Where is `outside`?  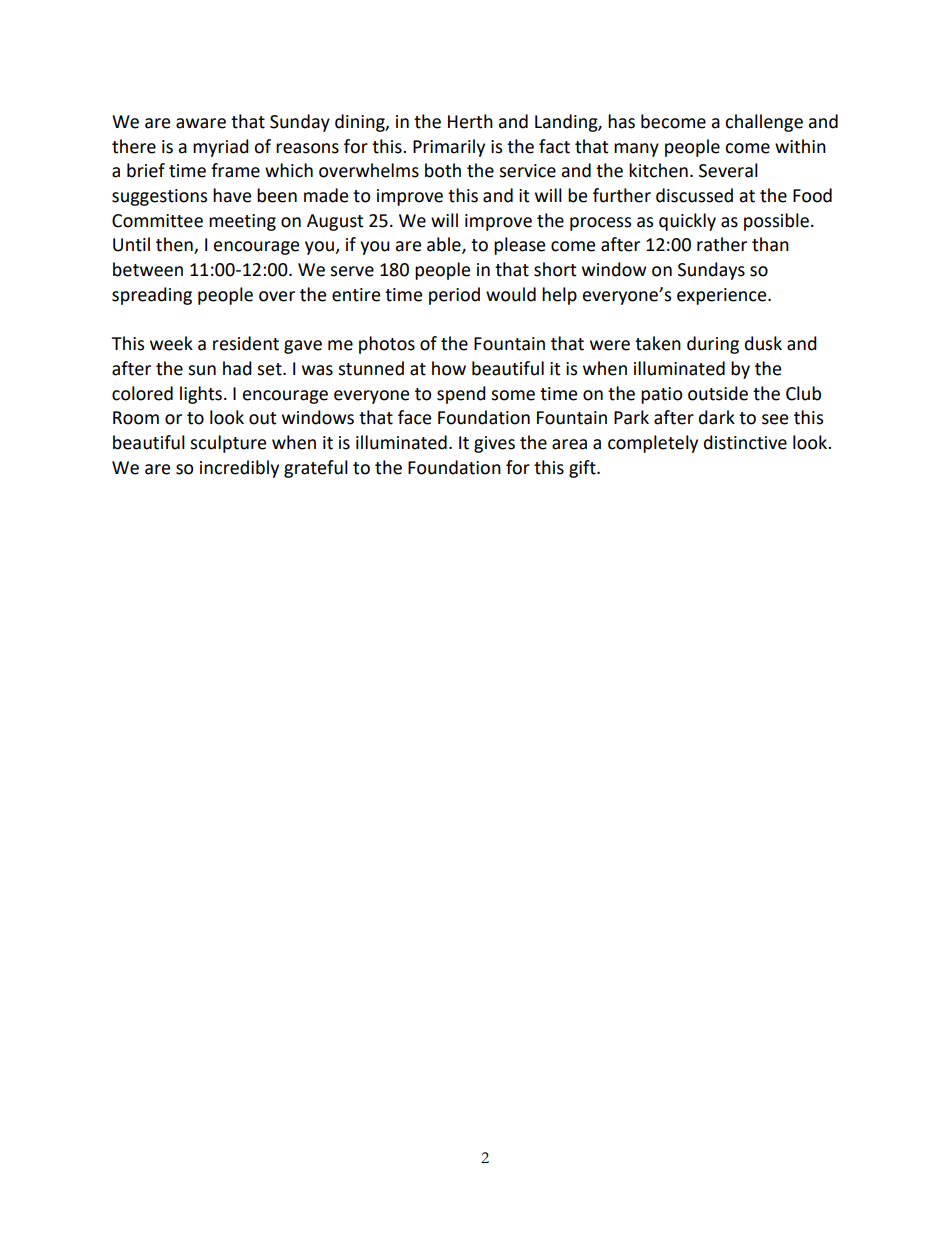 outside is located at coordinates (718, 393).
